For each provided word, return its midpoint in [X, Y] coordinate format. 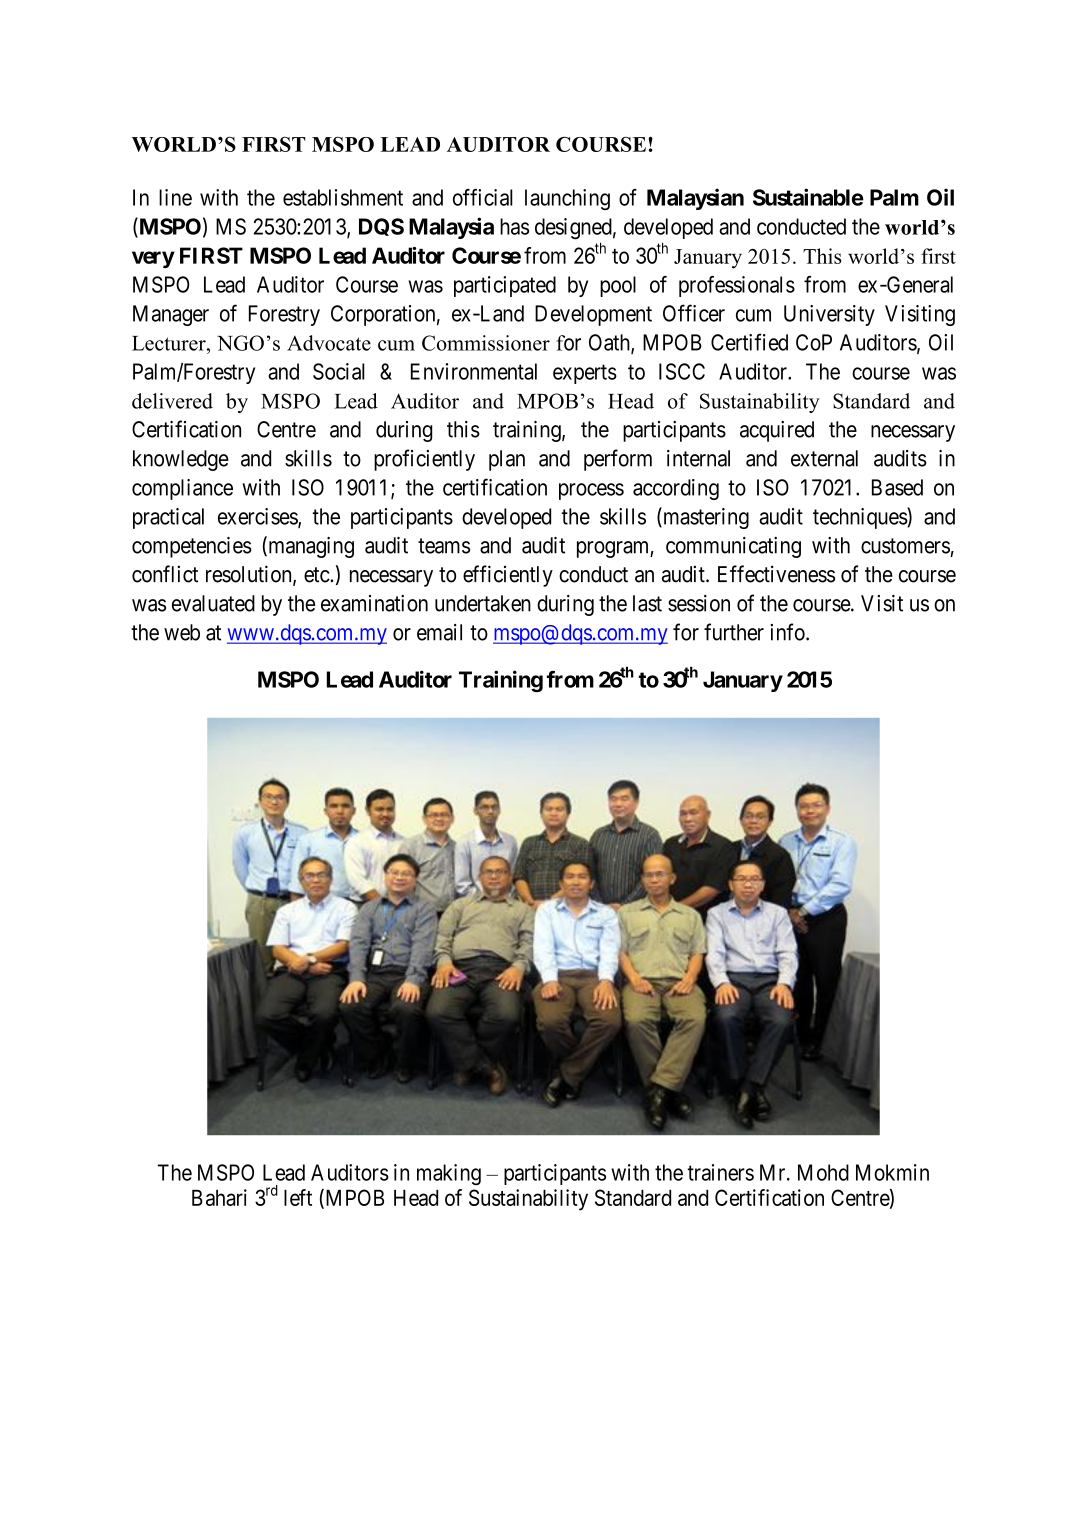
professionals [737, 286]
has [514, 226]
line [175, 197]
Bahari [219, 1197]
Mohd [823, 1172]
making [449, 1175]
